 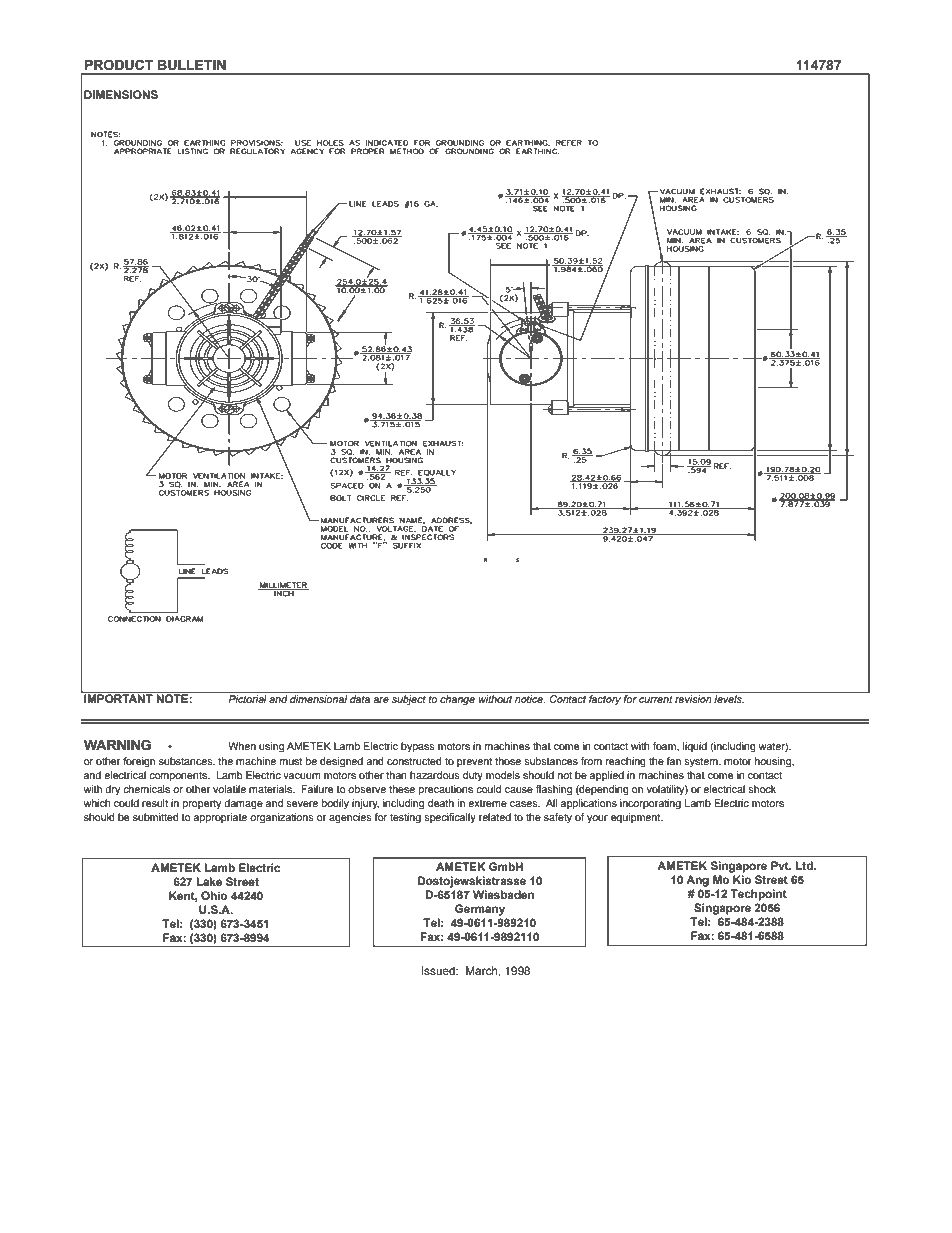 What do you see at coordinates (693, 699) in the document?
I see `revision` at bounding box center [693, 699].
